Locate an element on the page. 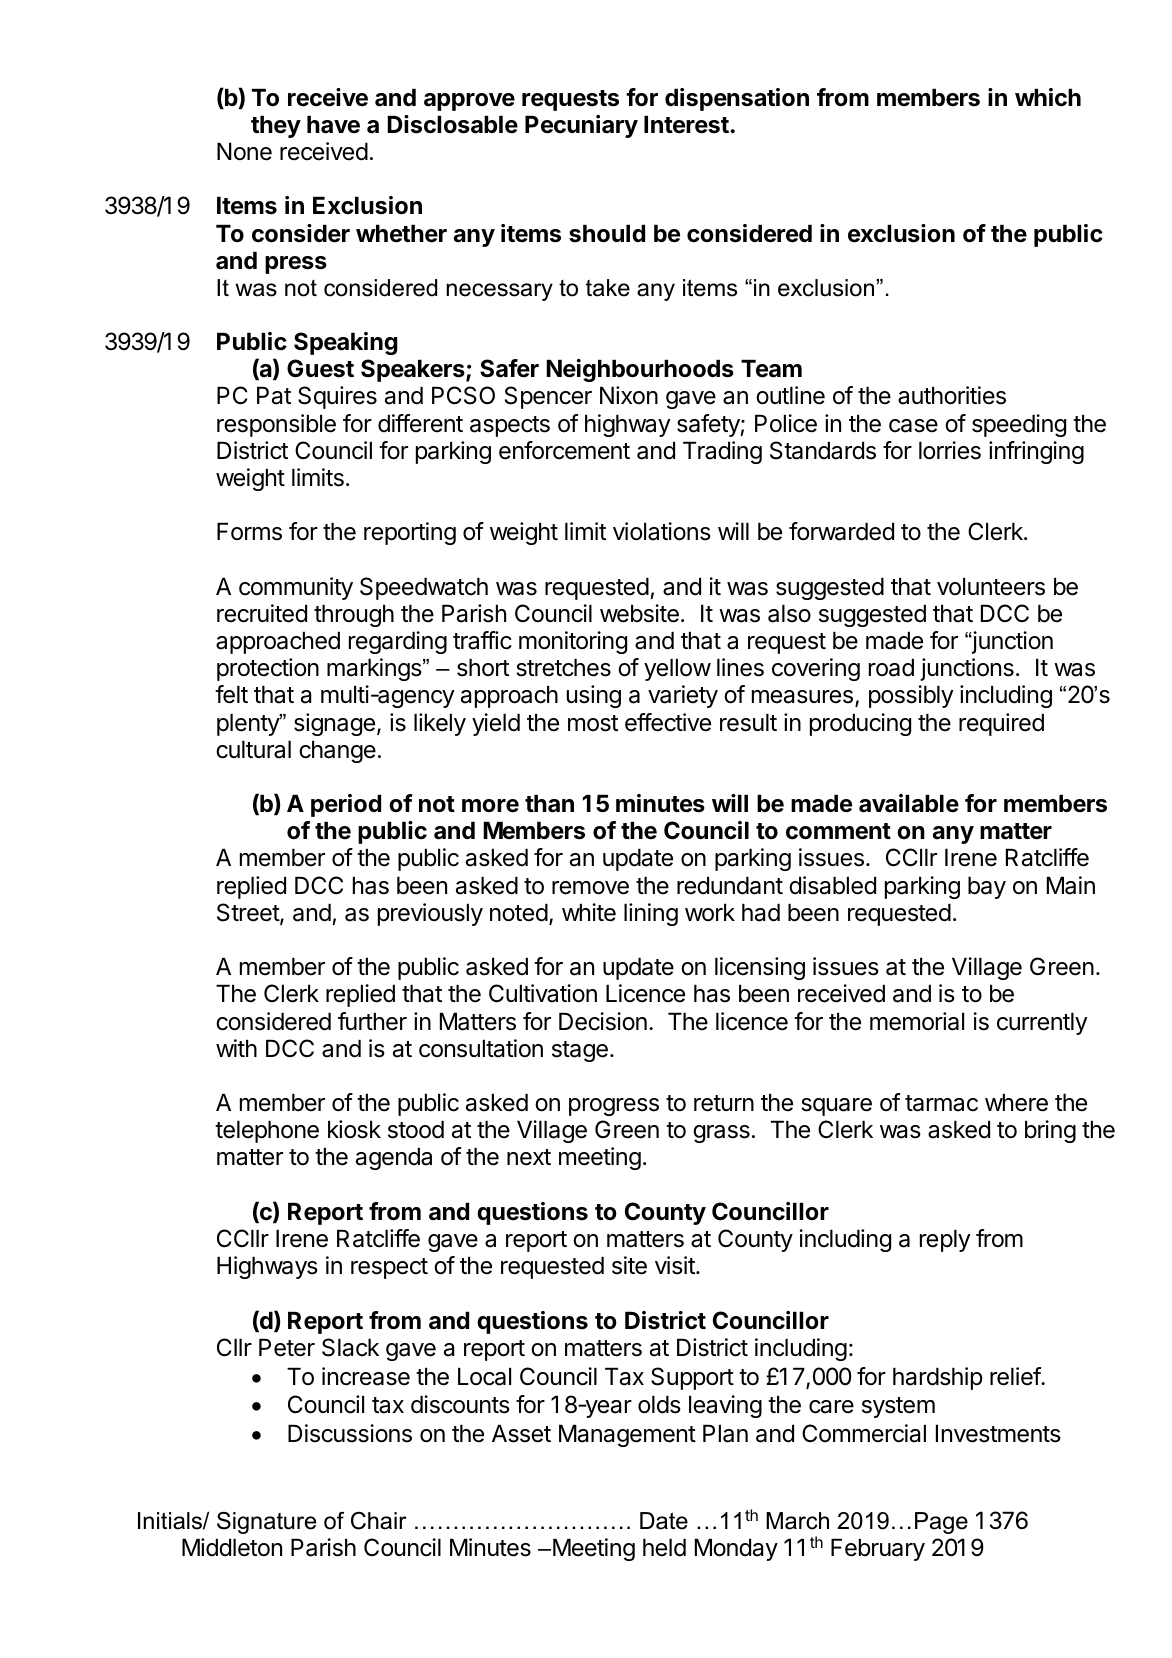 This page has height=1658, width=1172. have is located at coordinates (333, 124).
